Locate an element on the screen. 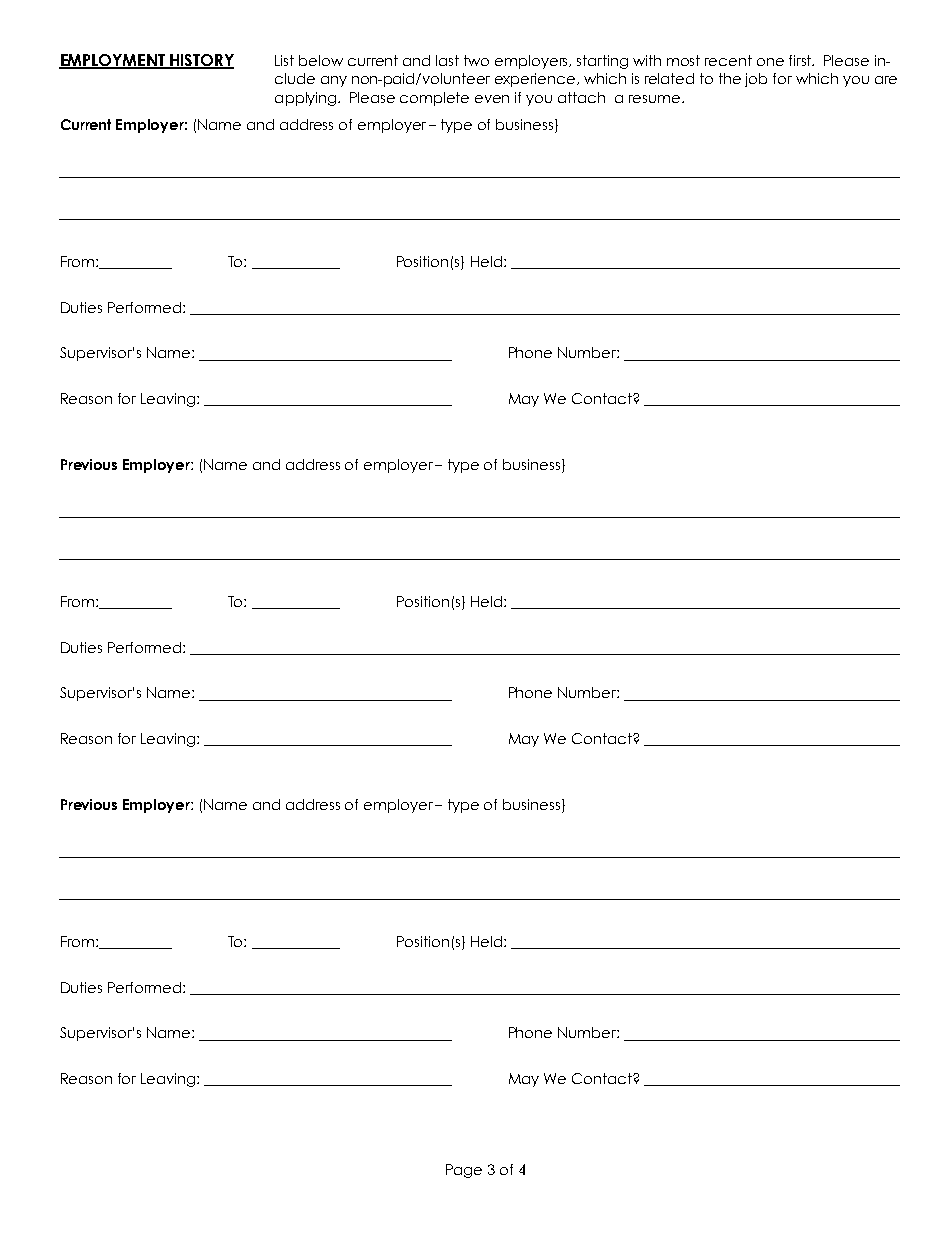 Image resolution: width=952 pixels, height=1233 pixels. experience is located at coordinates (536, 80).
